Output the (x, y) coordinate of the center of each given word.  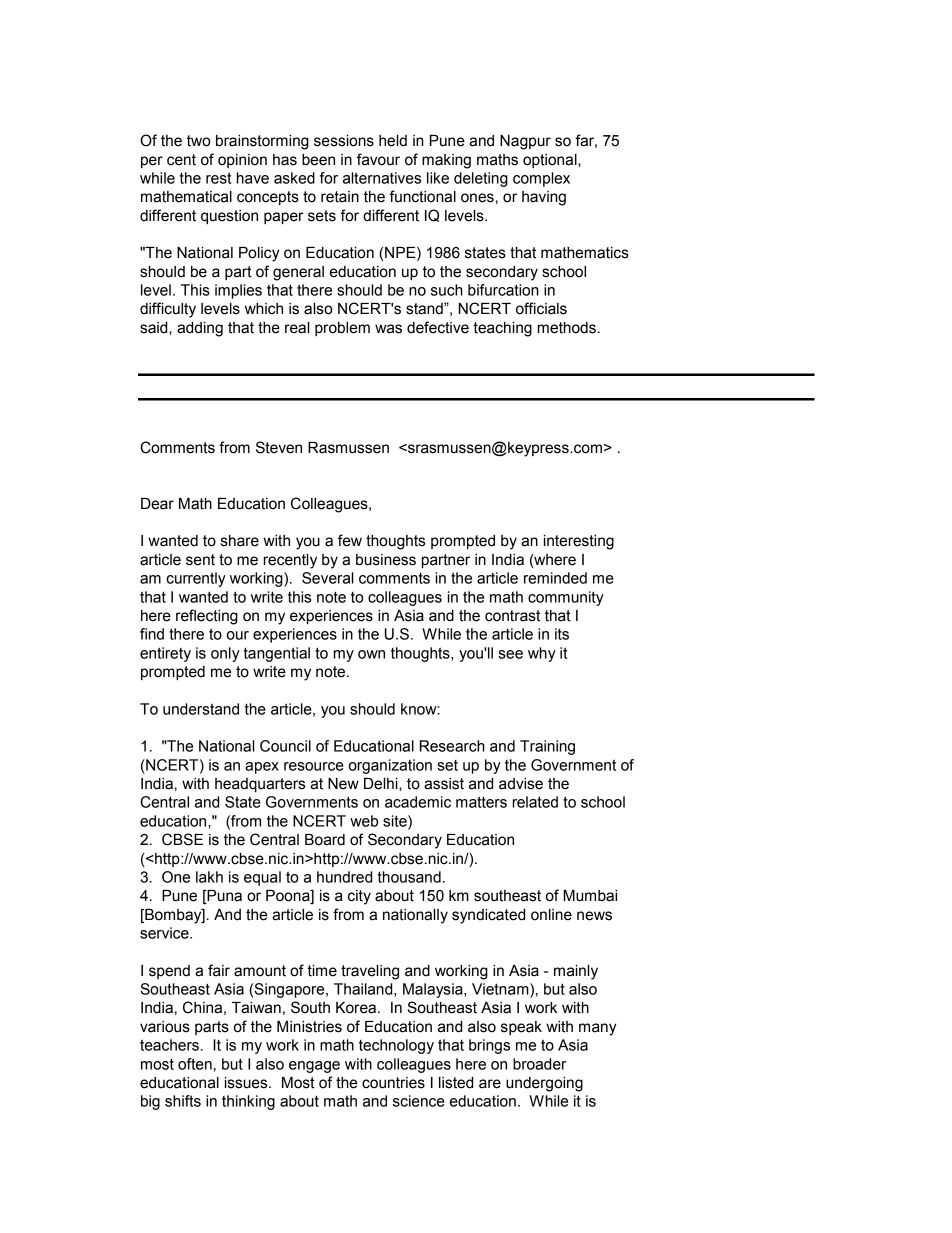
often (195, 1064)
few (350, 540)
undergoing (544, 1084)
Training (547, 747)
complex (541, 179)
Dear (157, 504)
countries (393, 1083)
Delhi (382, 784)
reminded (555, 578)
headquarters (260, 785)
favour (378, 159)
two (199, 141)
